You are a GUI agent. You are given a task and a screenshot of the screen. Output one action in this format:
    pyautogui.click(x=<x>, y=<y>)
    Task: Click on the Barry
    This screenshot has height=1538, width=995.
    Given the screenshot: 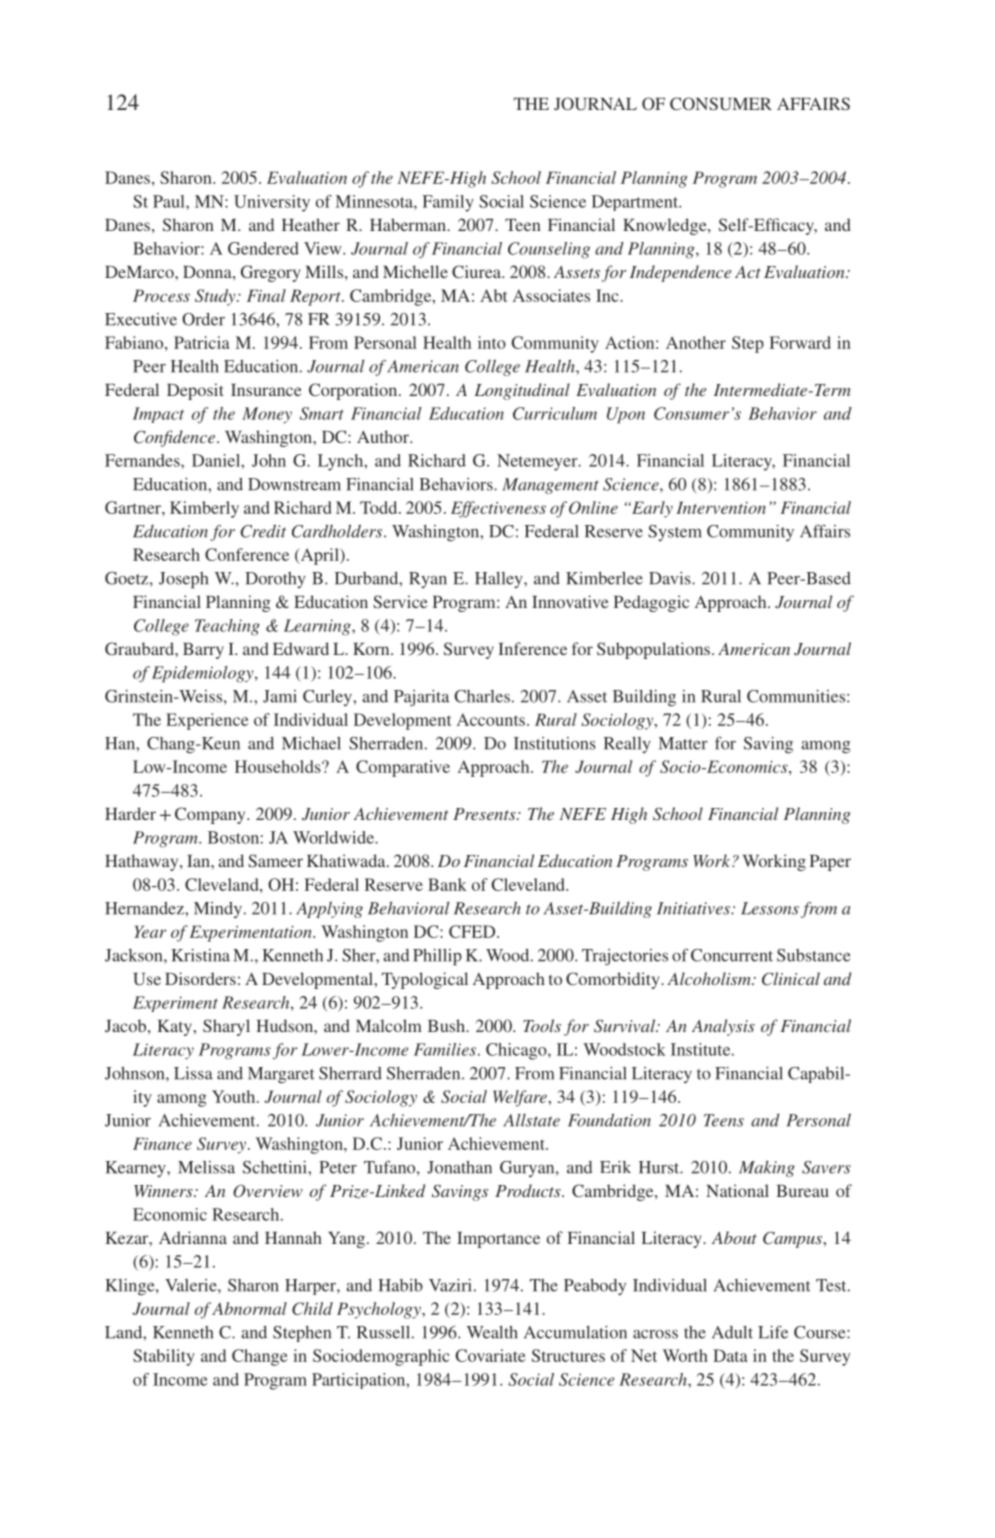 What is the action you would take?
    pyautogui.click(x=203, y=651)
